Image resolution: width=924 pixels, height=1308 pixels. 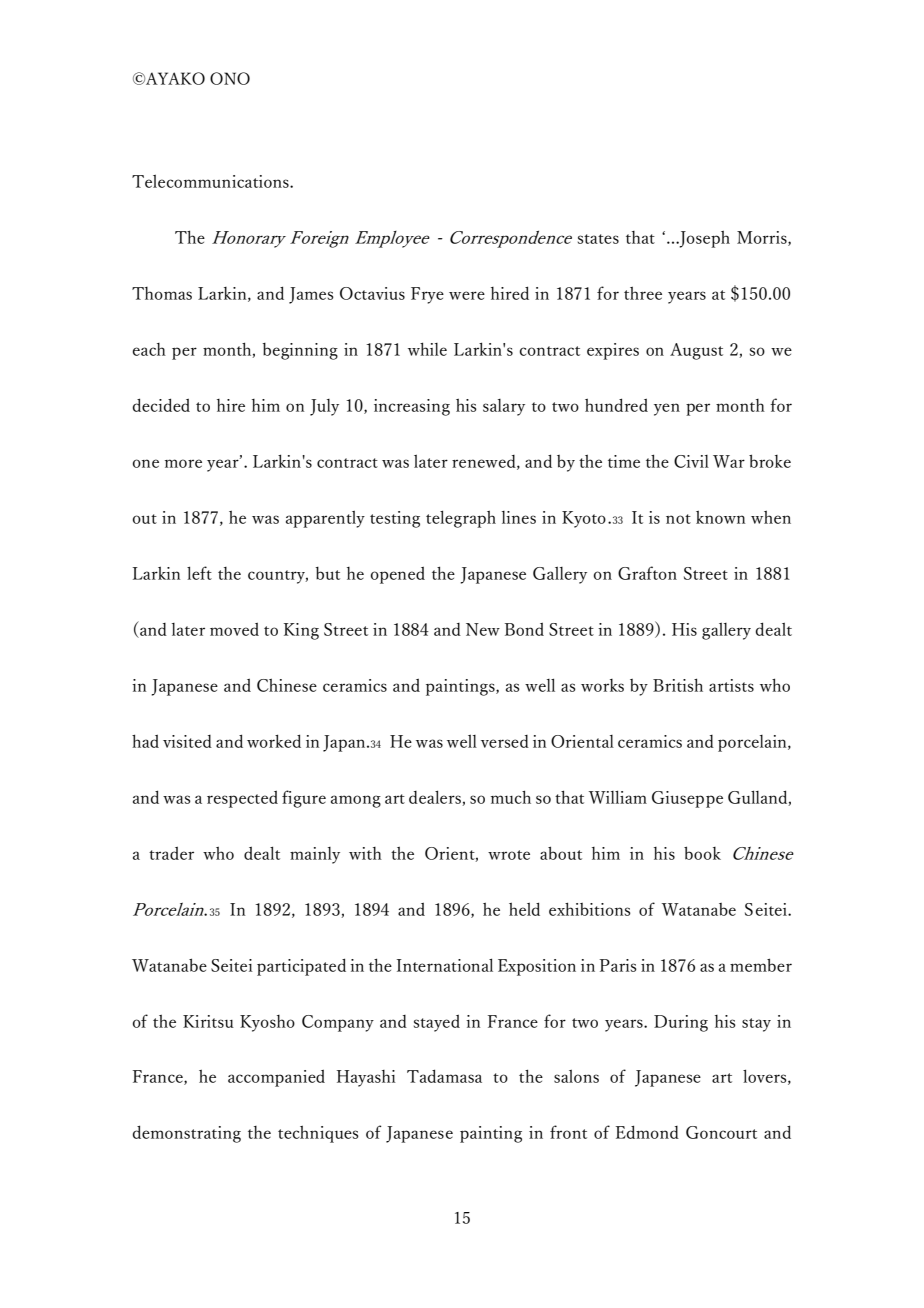 What do you see at coordinates (703, 239) in the document?
I see `Joseph` at bounding box center [703, 239].
